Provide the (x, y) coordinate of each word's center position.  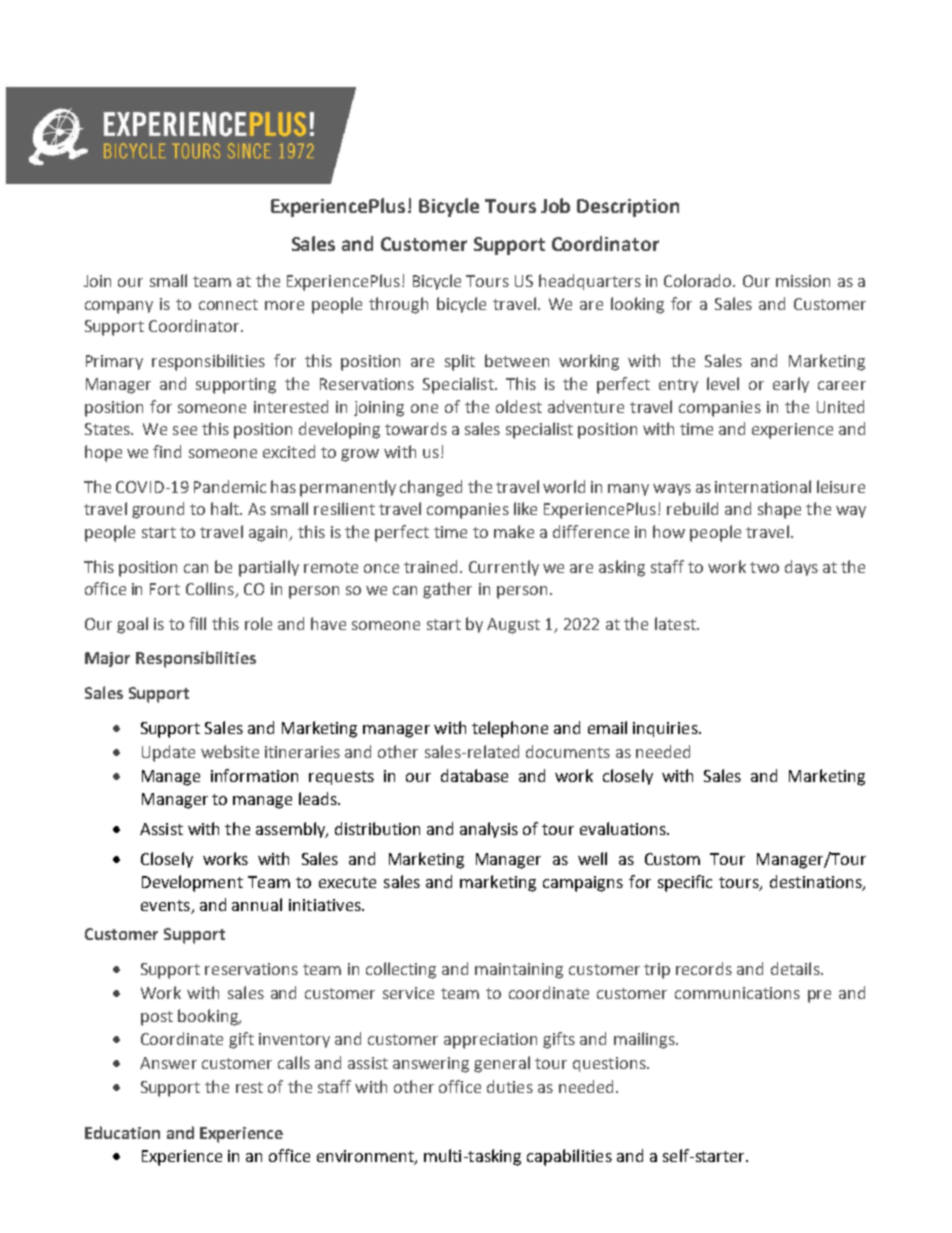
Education (122, 1132)
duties (510, 1086)
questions (610, 1064)
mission (803, 281)
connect (228, 304)
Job (555, 205)
